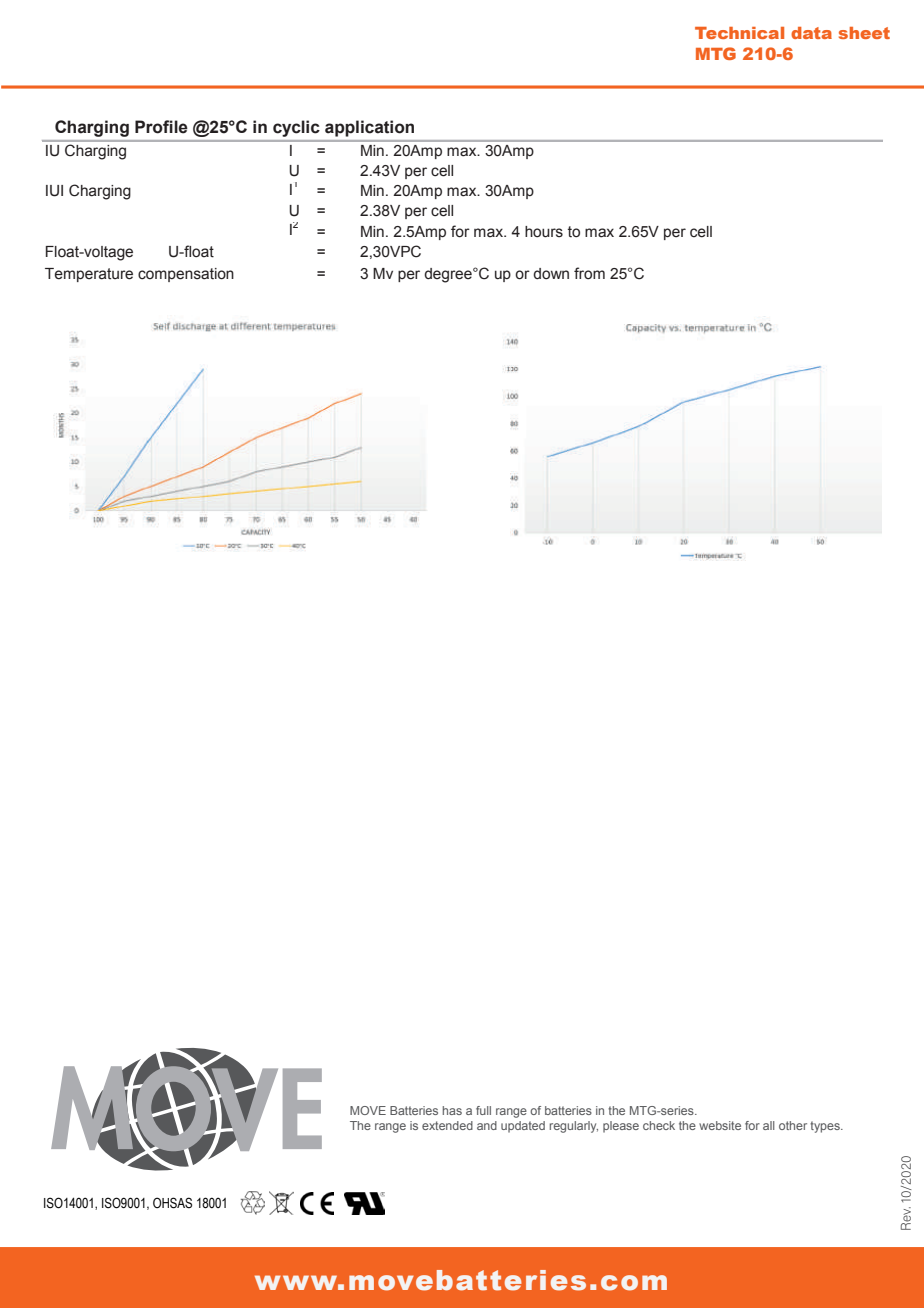  Describe the element at coordinates (769, 1125) in the document. I see `all` at that location.
